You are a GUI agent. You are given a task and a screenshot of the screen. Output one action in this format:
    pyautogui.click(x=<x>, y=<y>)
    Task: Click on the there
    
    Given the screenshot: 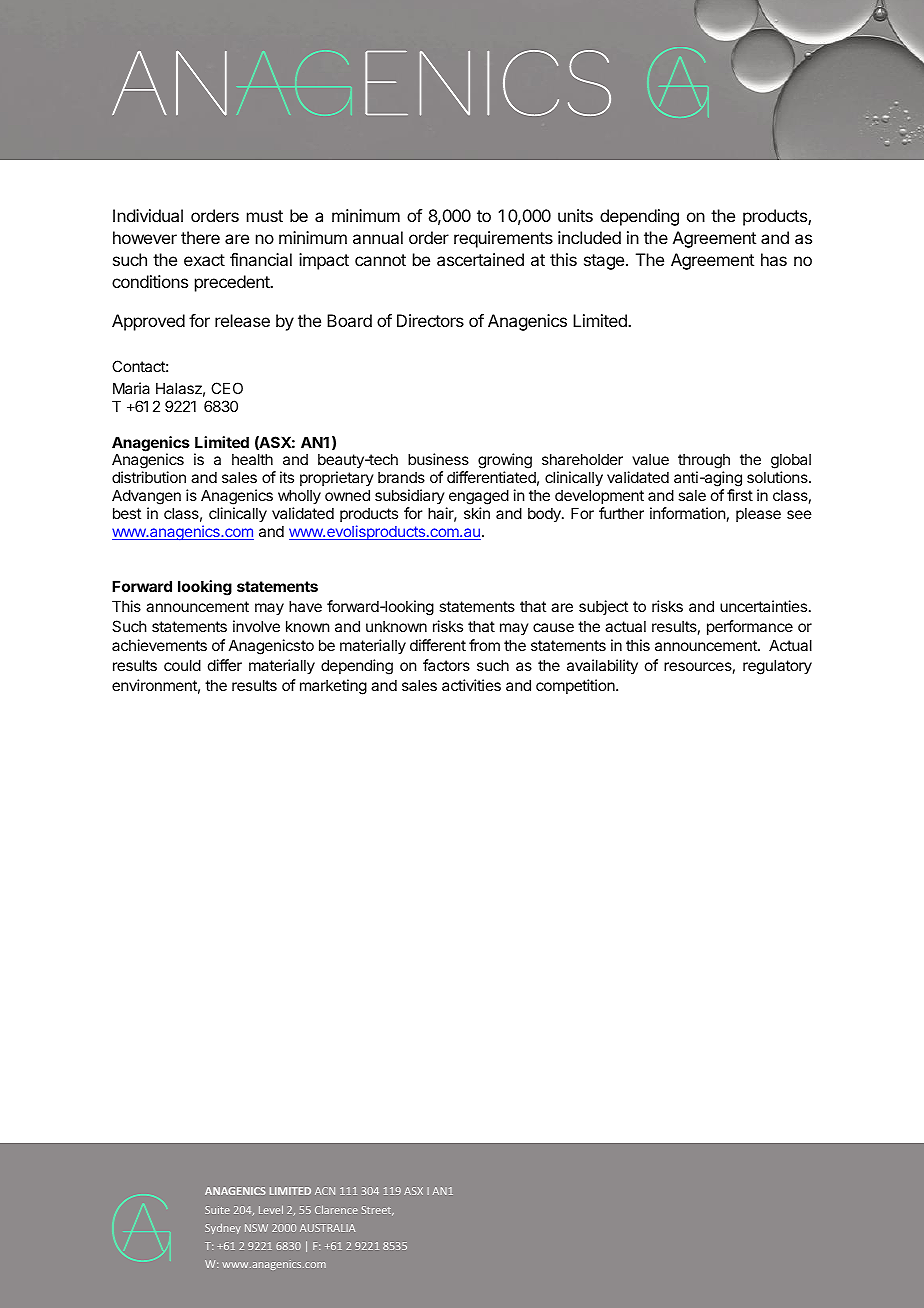 What is the action you would take?
    pyautogui.click(x=200, y=237)
